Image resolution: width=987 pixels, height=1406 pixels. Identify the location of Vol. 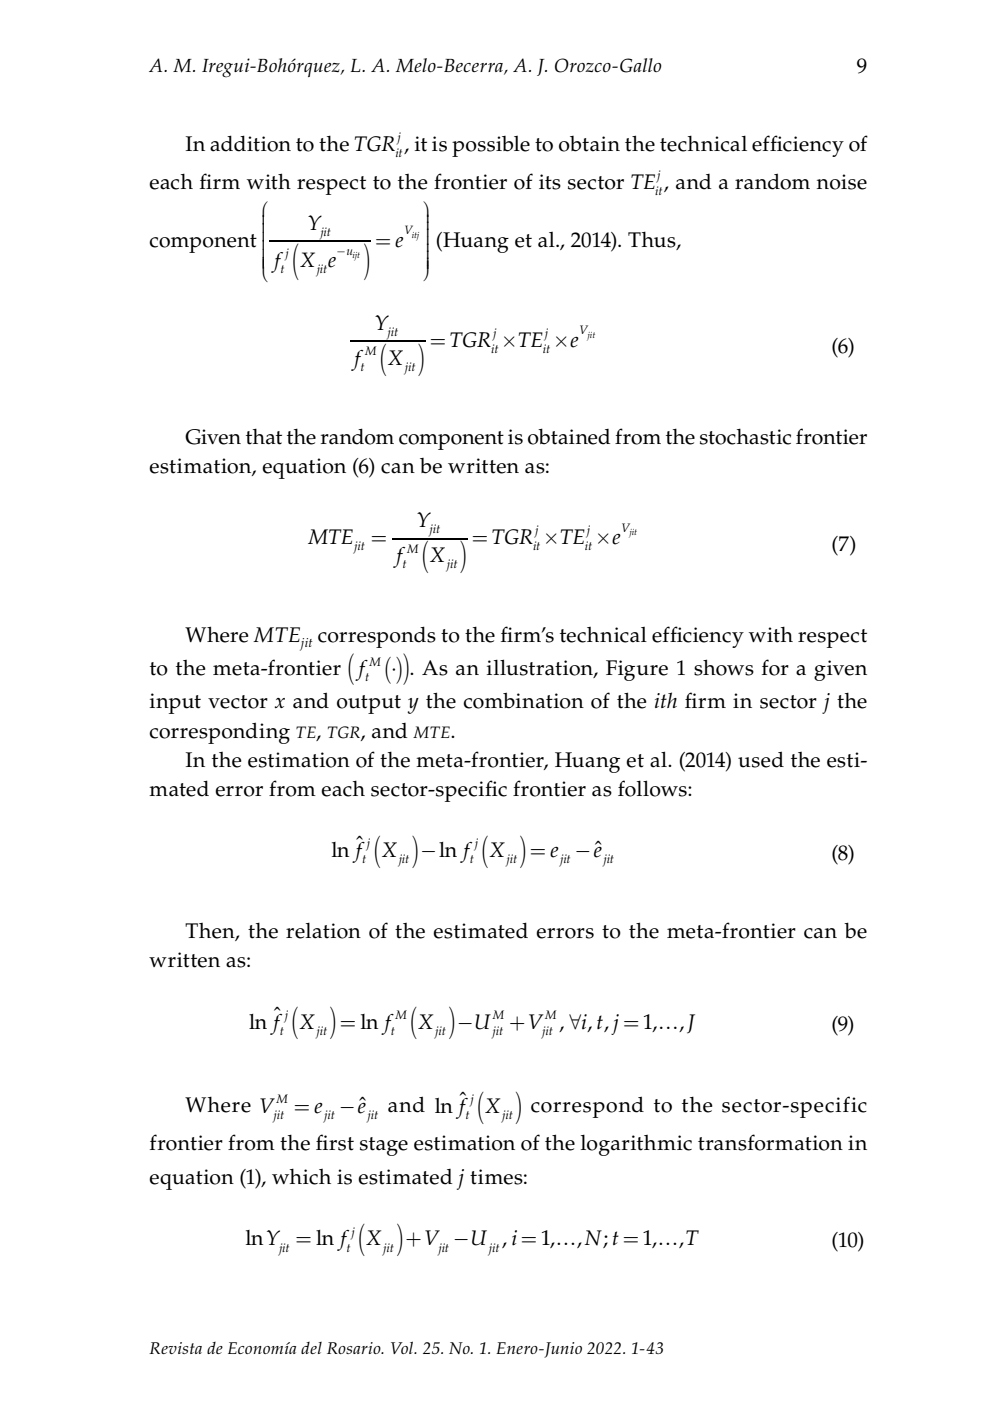
(403, 1347).
